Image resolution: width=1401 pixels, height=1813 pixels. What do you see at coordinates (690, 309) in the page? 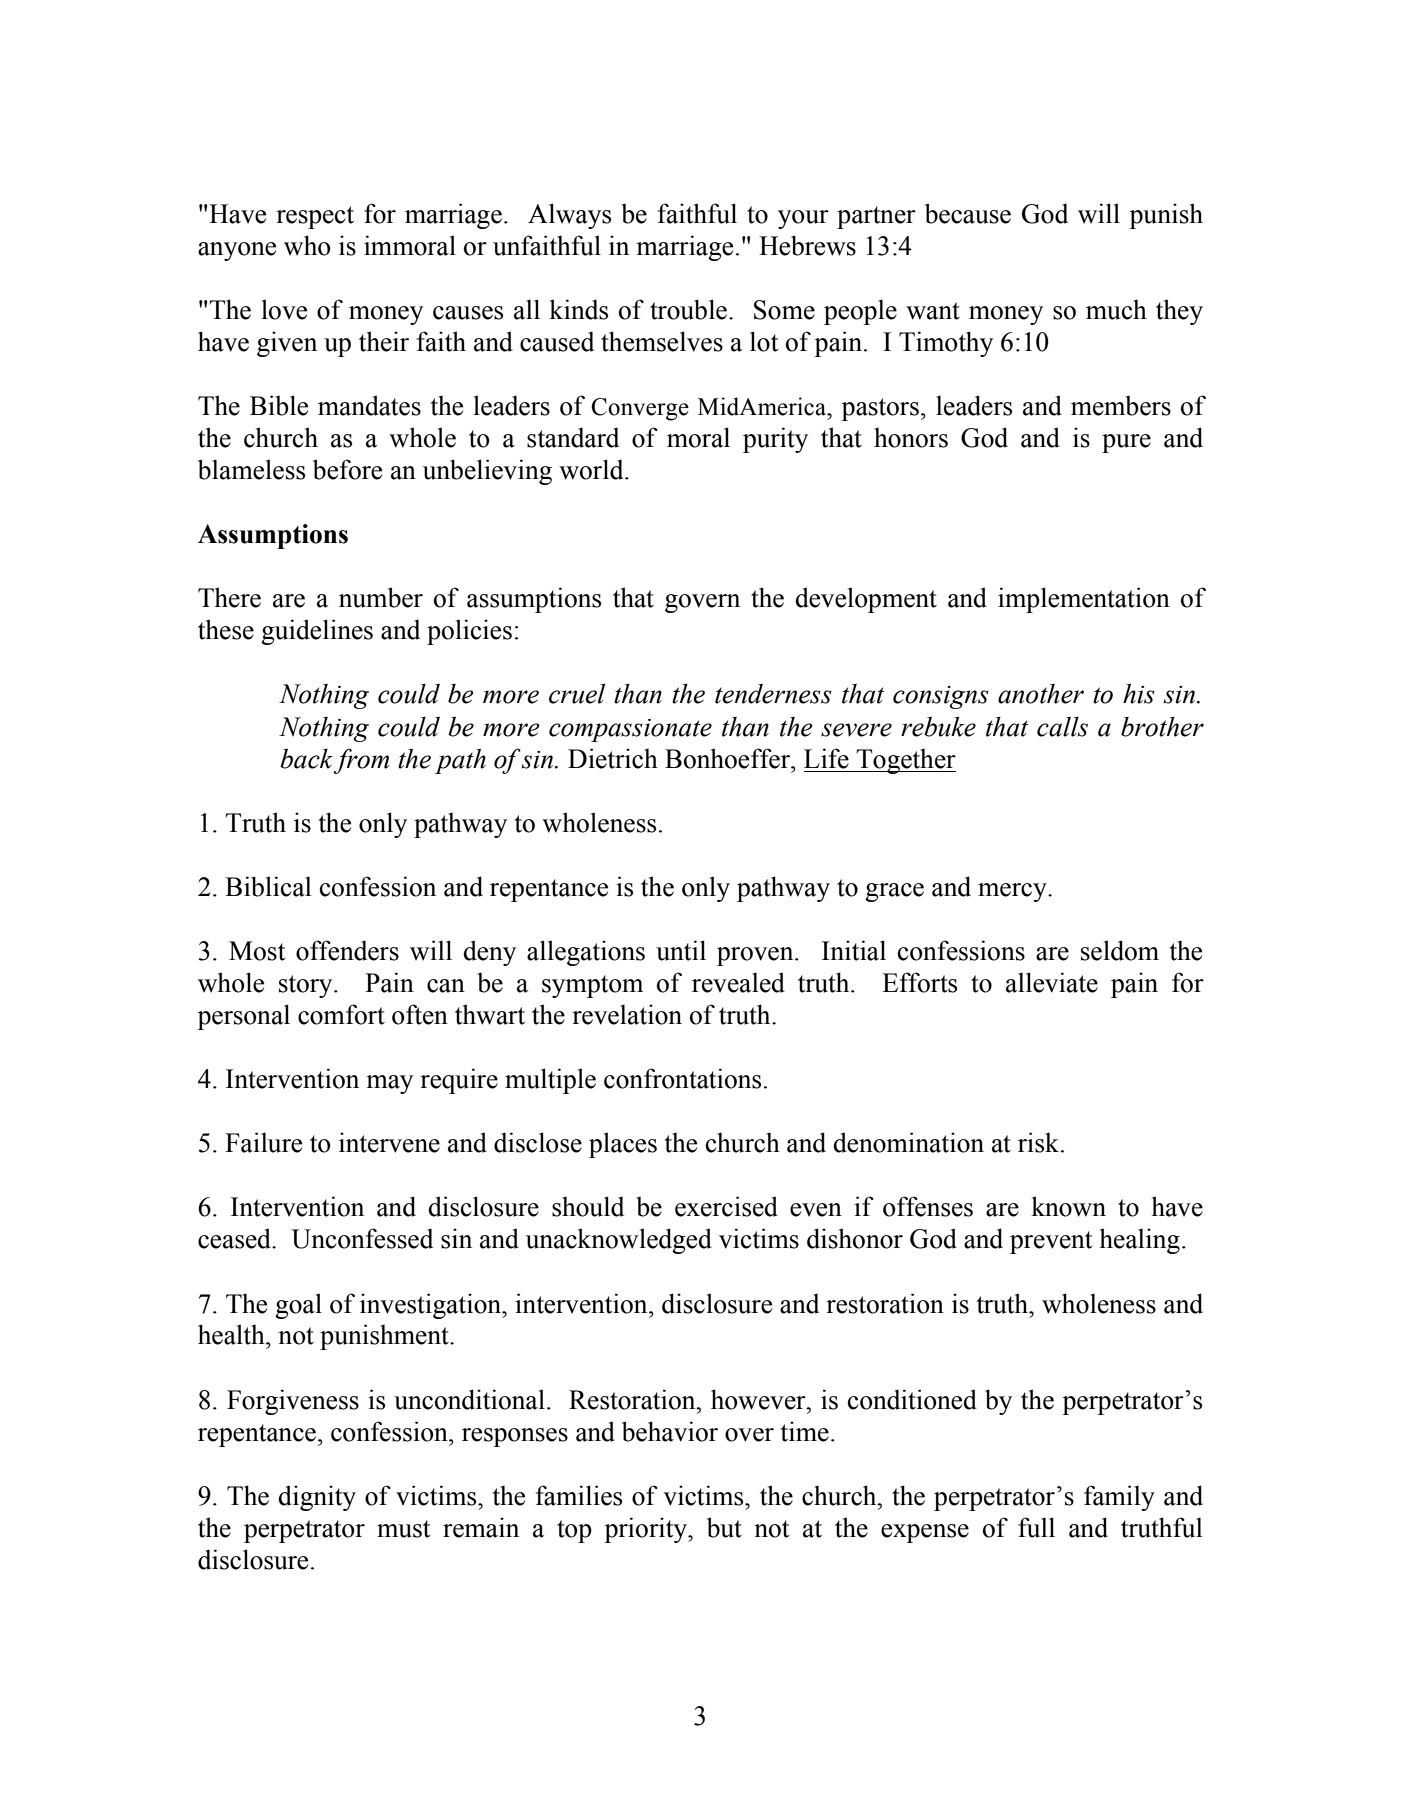
I see `trouble` at bounding box center [690, 309].
